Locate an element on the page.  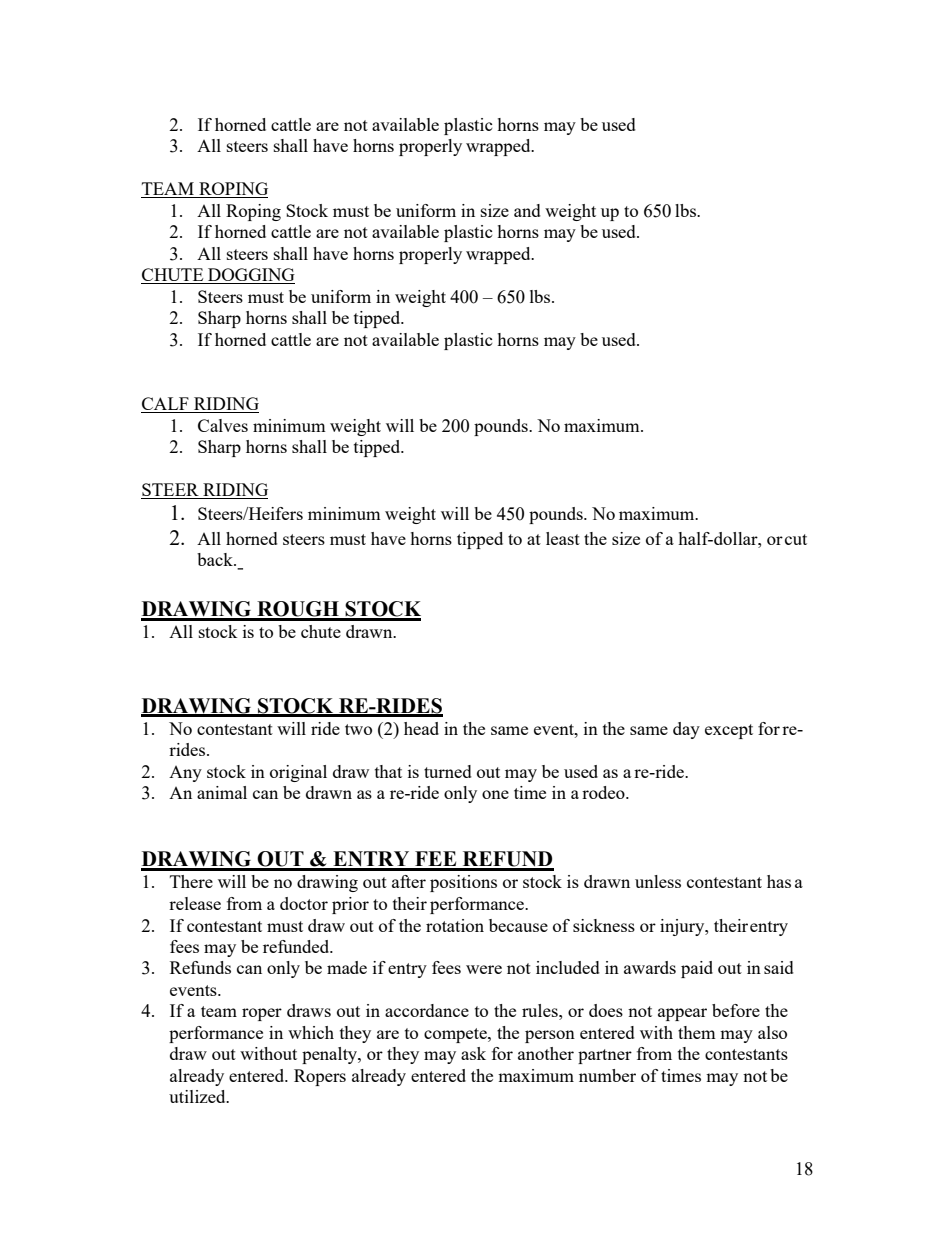
There is located at coordinates (191, 881).
